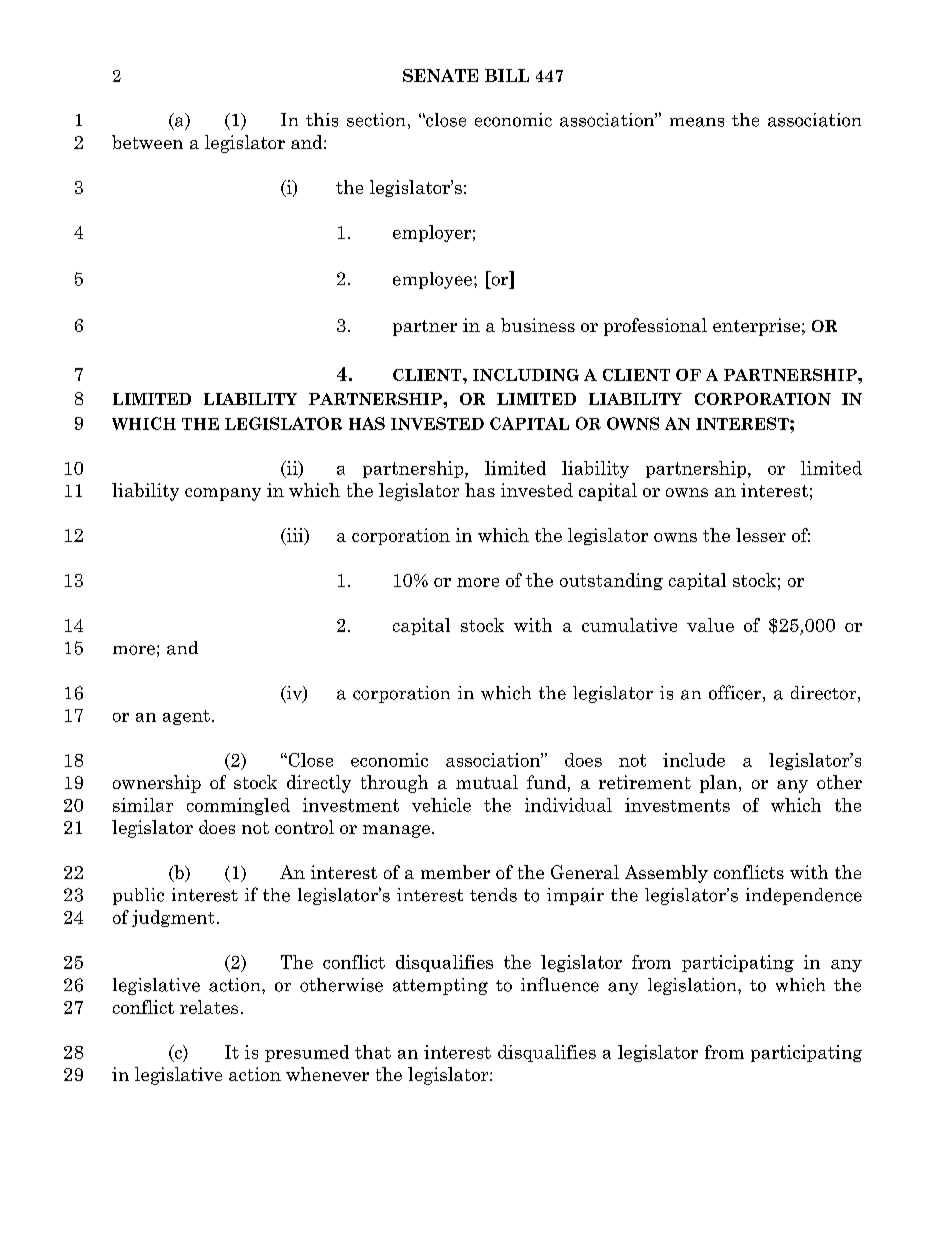  Describe the element at coordinates (761, 535) in the image. I see `lesser` at that location.
